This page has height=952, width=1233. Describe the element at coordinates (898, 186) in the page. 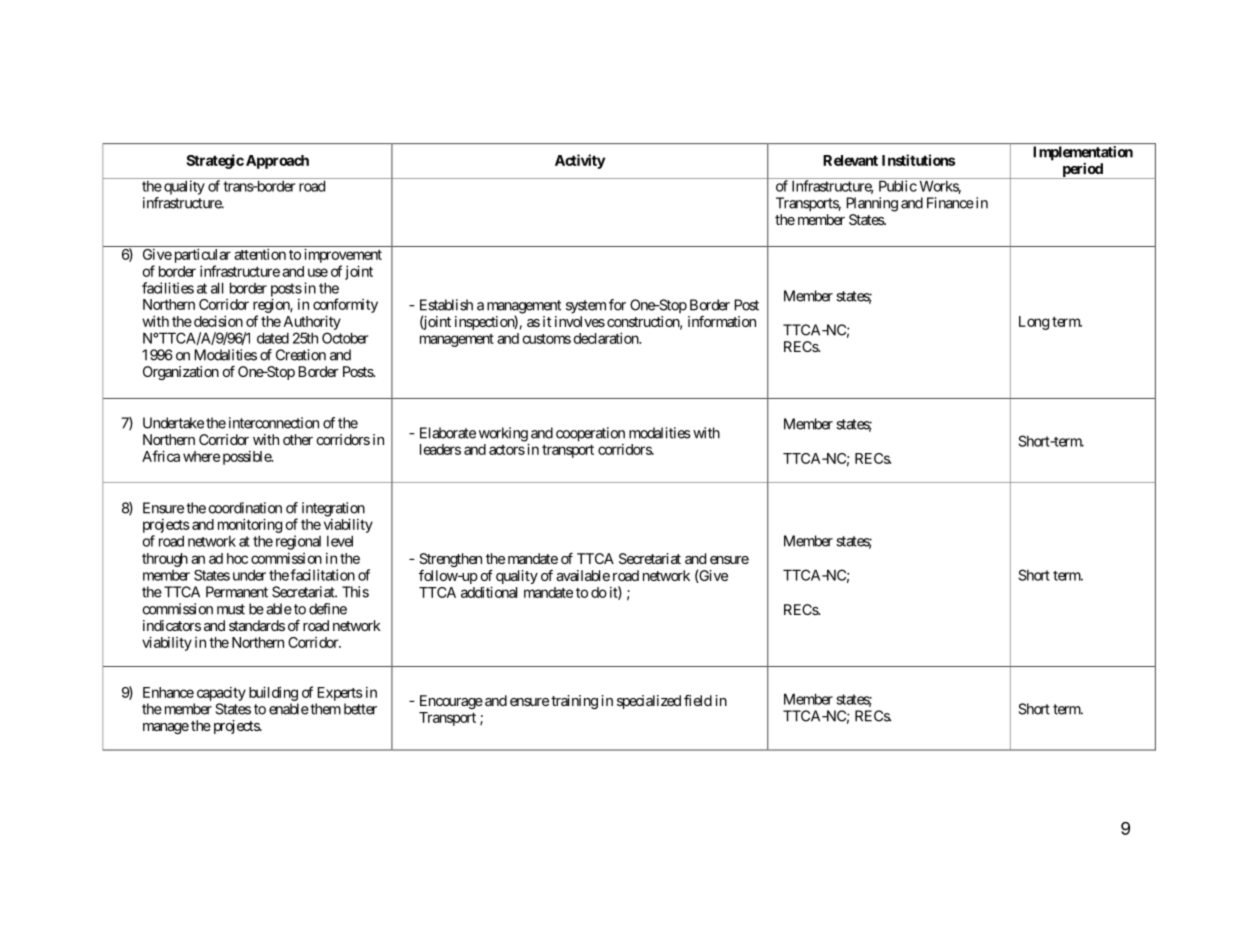

I see `Public` at that location.
